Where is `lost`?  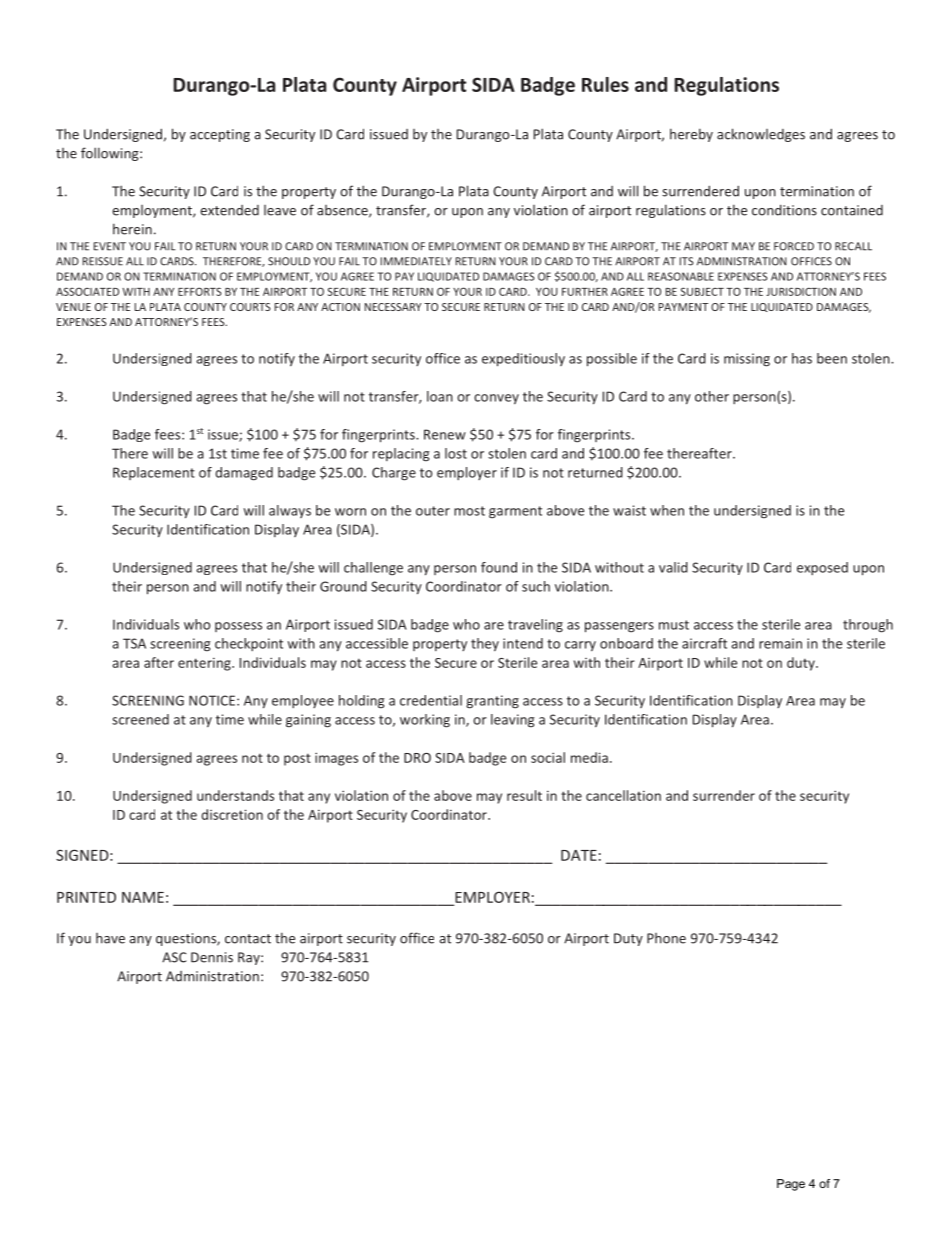
lost is located at coordinates (456, 453).
